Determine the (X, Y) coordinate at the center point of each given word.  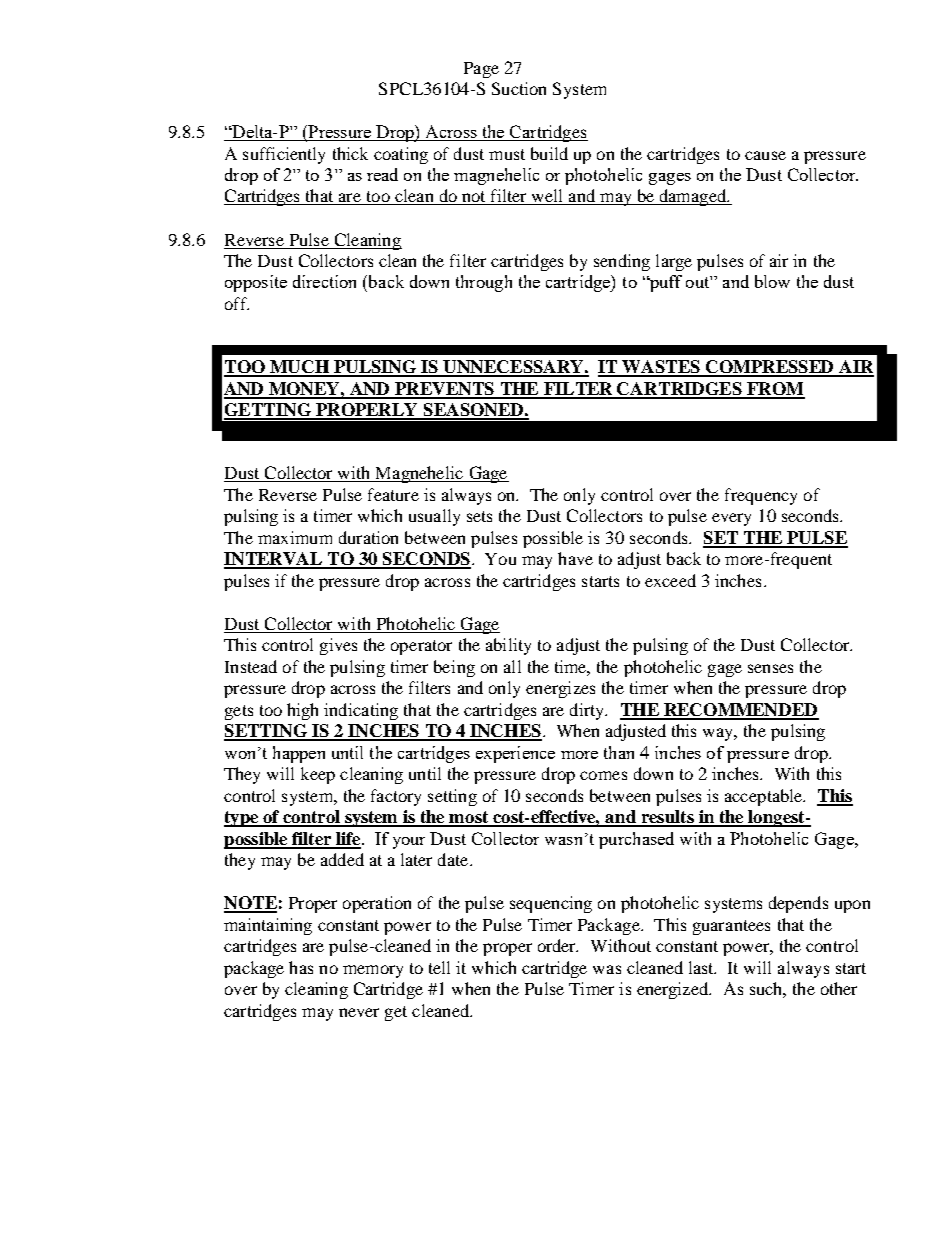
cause (765, 155)
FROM (775, 390)
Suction (519, 88)
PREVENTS (444, 390)
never (359, 1012)
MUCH (299, 368)
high (302, 711)
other (839, 988)
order (558, 945)
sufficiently (284, 155)
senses (770, 668)
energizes (560, 689)
